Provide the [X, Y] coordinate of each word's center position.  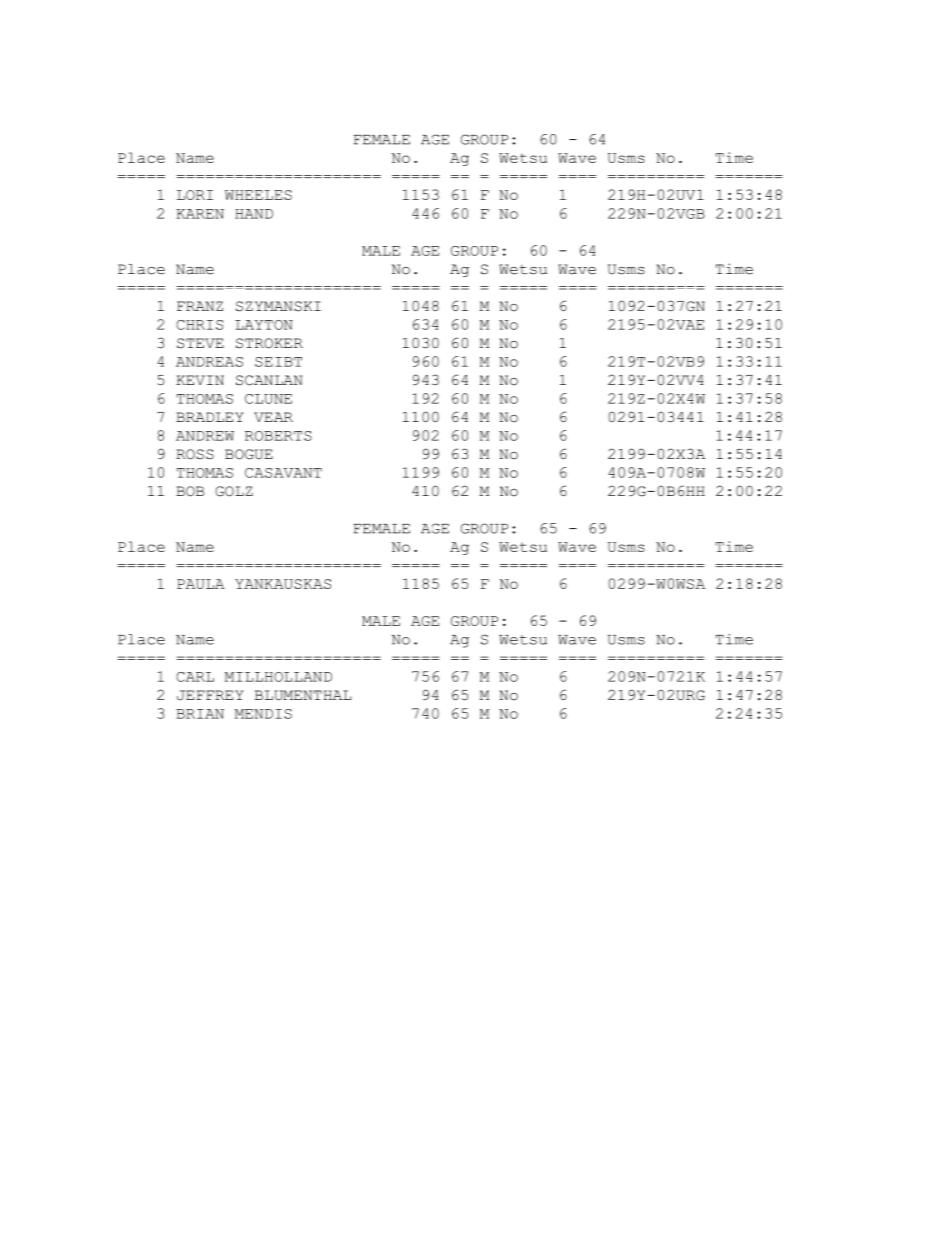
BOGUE [249, 454]
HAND [254, 214]
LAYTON [264, 325]
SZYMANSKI [278, 306]
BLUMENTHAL [303, 695]
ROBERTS [278, 436]
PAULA [201, 584]
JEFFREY [210, 695]
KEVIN [200, 380]
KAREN [200, 214]
